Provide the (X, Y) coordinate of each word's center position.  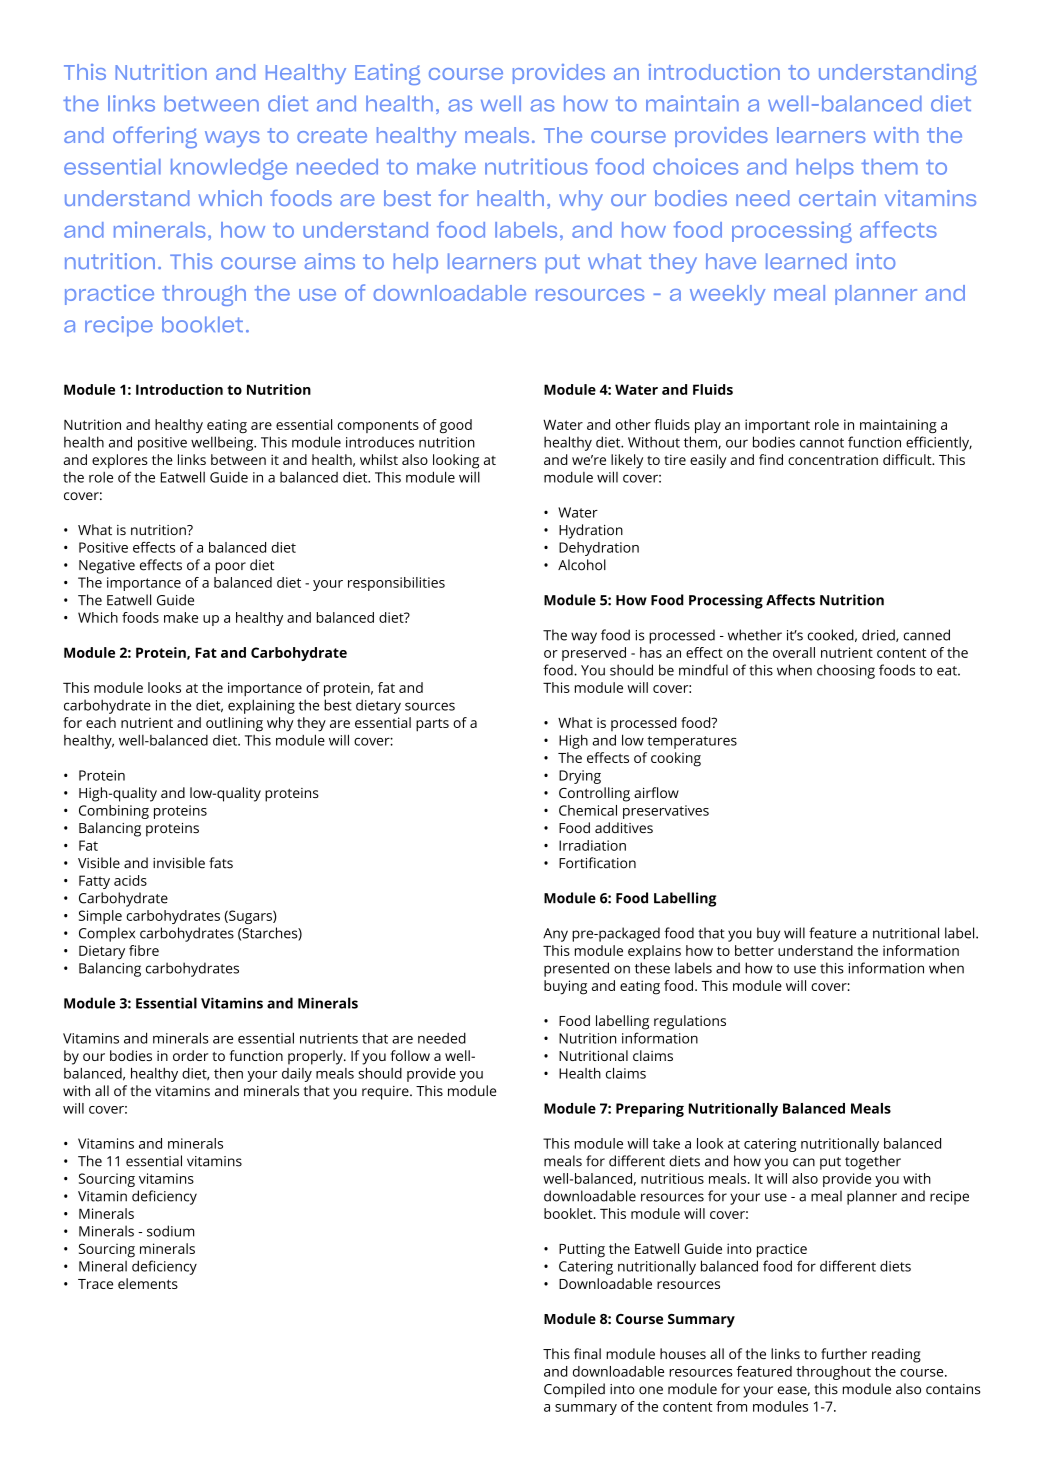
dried (879, 635)
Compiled (574, 1390)
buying (565, 987)
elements (148, 1283)
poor (231, 568)
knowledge (229, 169)
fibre (144, 950)
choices (695, 166)
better (754, 950)
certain (837, 198)
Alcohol (582, 565)
